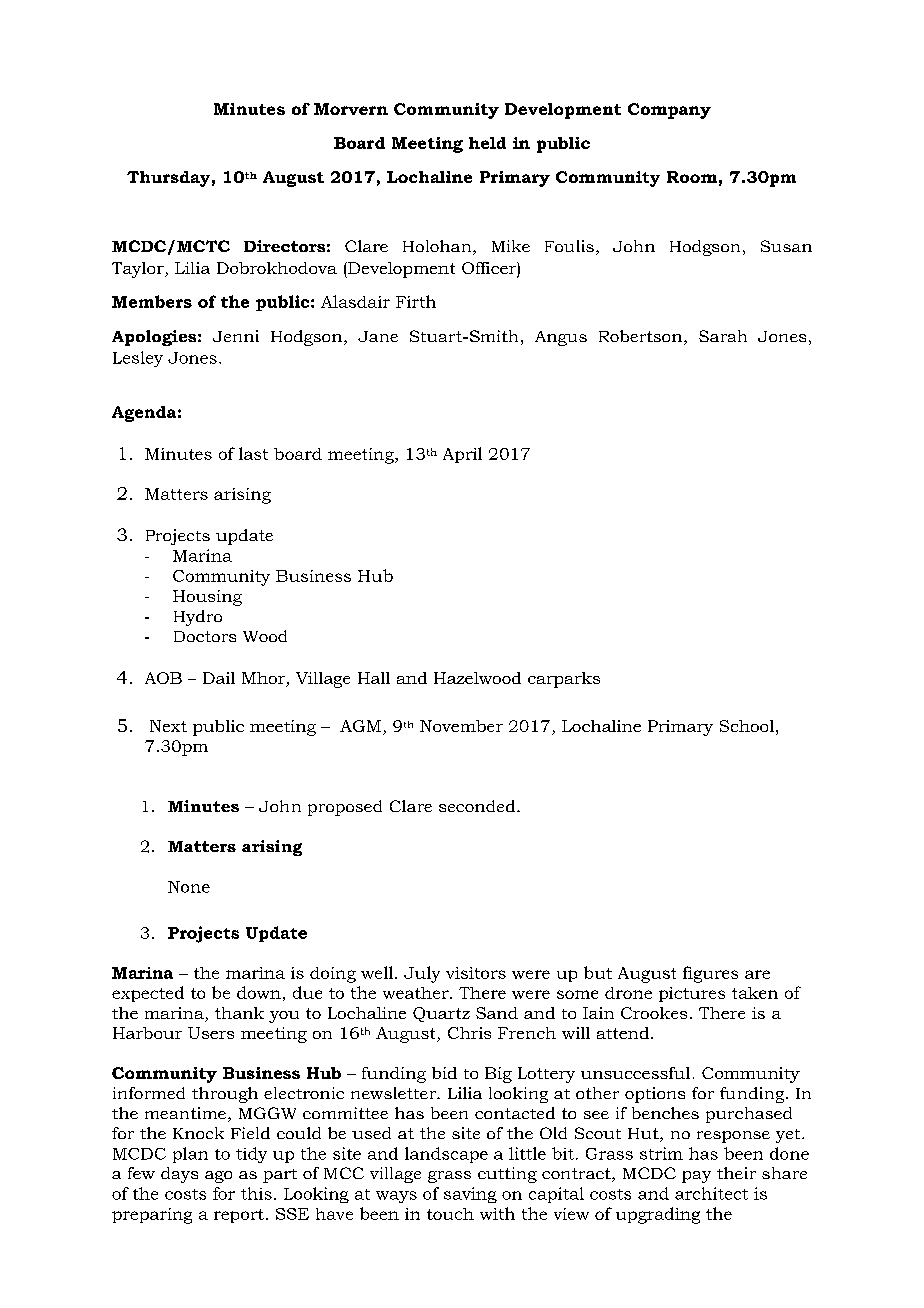 Image resolution: width=924 pixels, height=1308 pixels. Describe the element at coordinates (218, 1177) in the document. I see `ago` at that location.
